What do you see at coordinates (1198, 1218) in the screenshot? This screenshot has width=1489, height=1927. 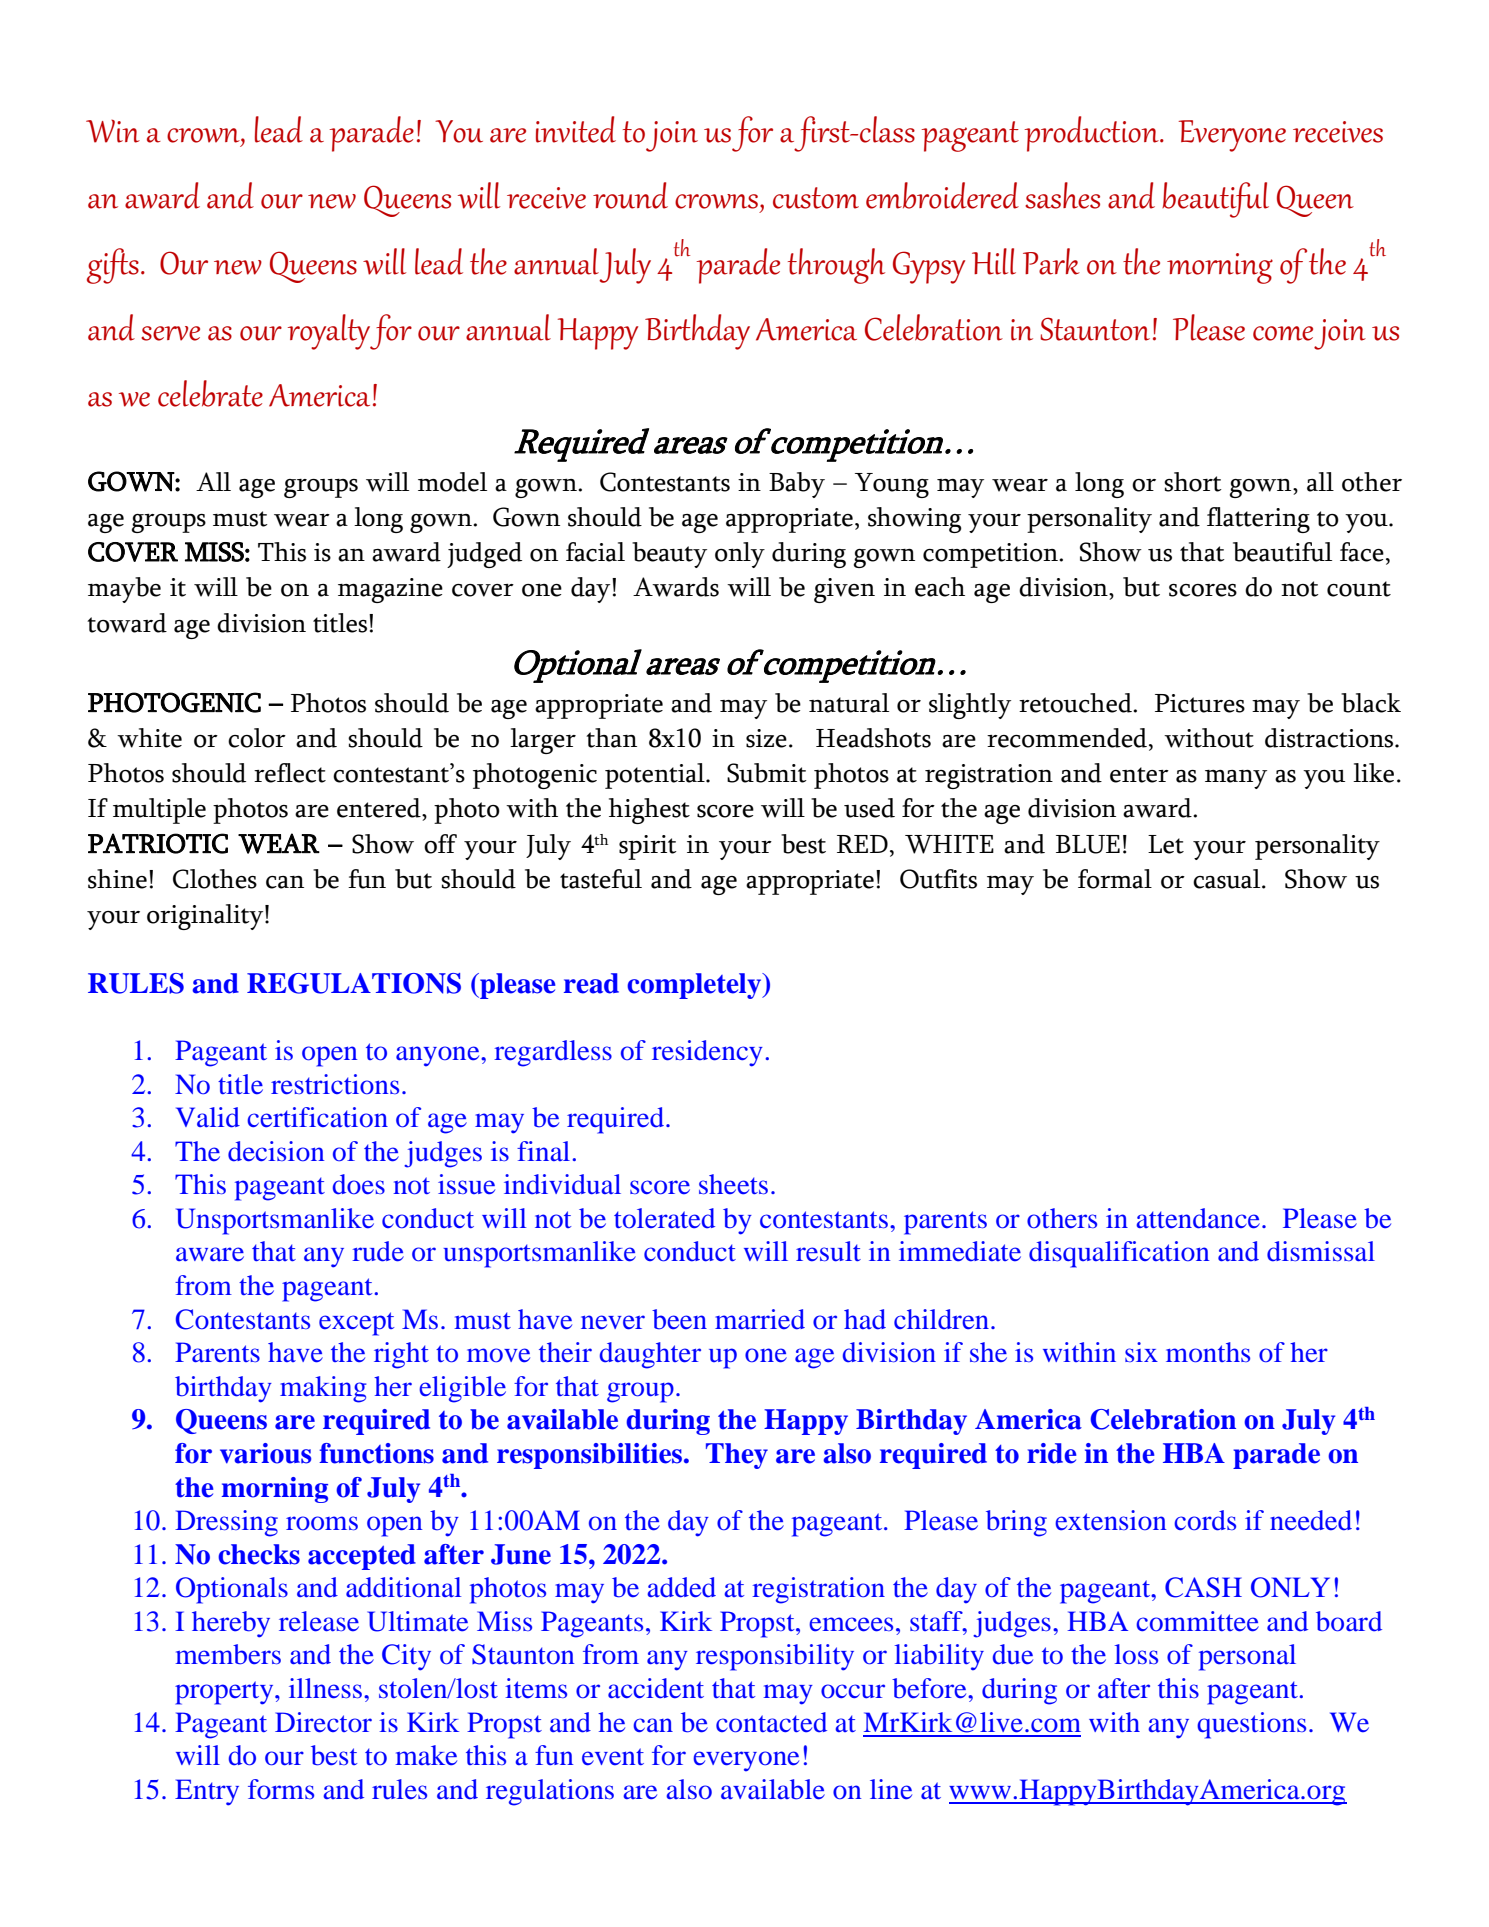 I see `attendance` at bounding box center [1198, 1218].
